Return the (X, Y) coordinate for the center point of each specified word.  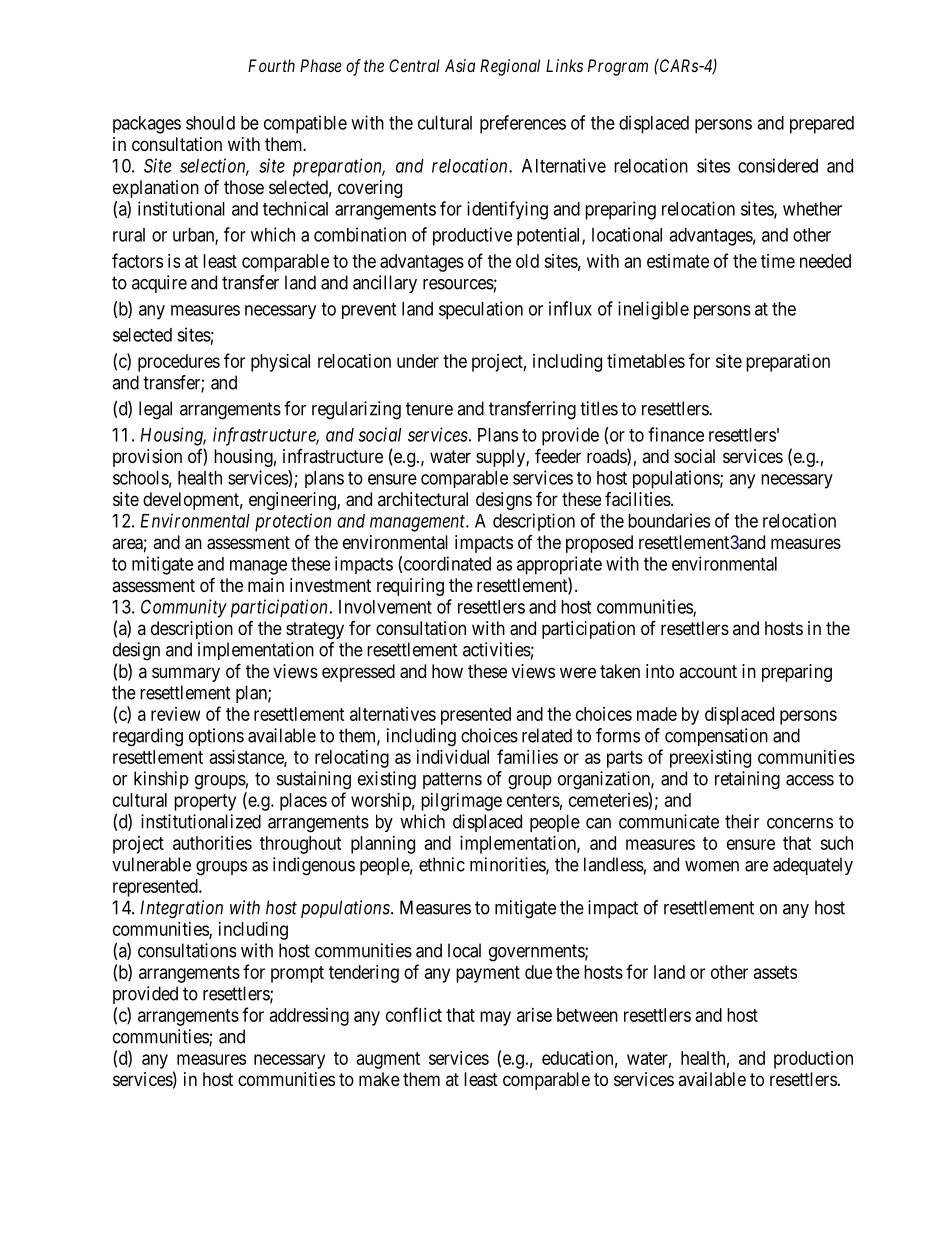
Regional (510, 67)
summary (186, 674)
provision (147, 458)
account (708, 671)
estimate (678, 261)
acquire (159, 284)
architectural (423, 499)
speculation (481, 310)
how (447, 671)
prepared (822, 125)
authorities (212, 843)
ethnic (442, 864)
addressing (309, 1017)
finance (676, 434)
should (210, 123)
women (712, 866)
